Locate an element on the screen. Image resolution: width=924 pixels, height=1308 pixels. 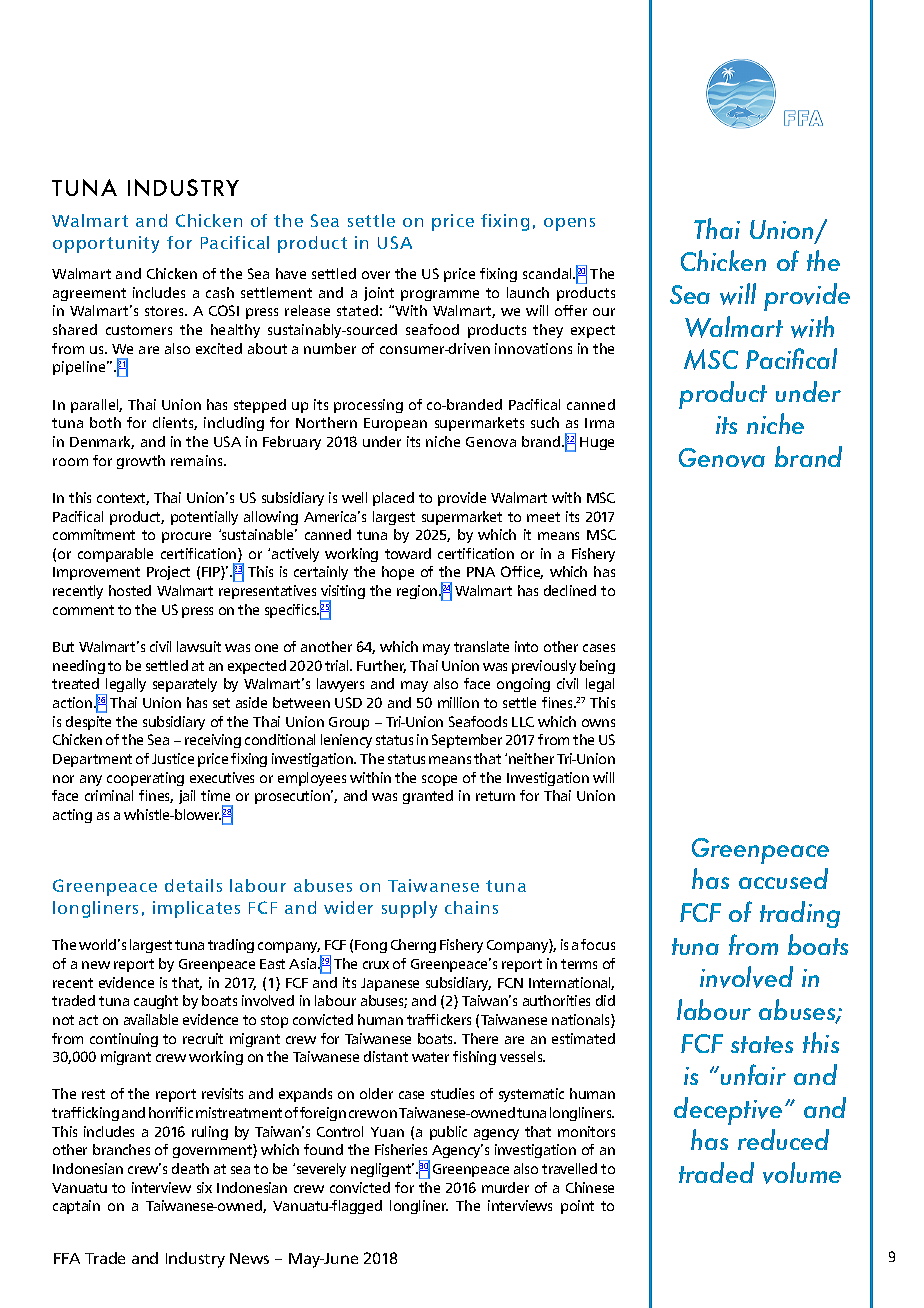
opens is located at coordinates (569, 224).
